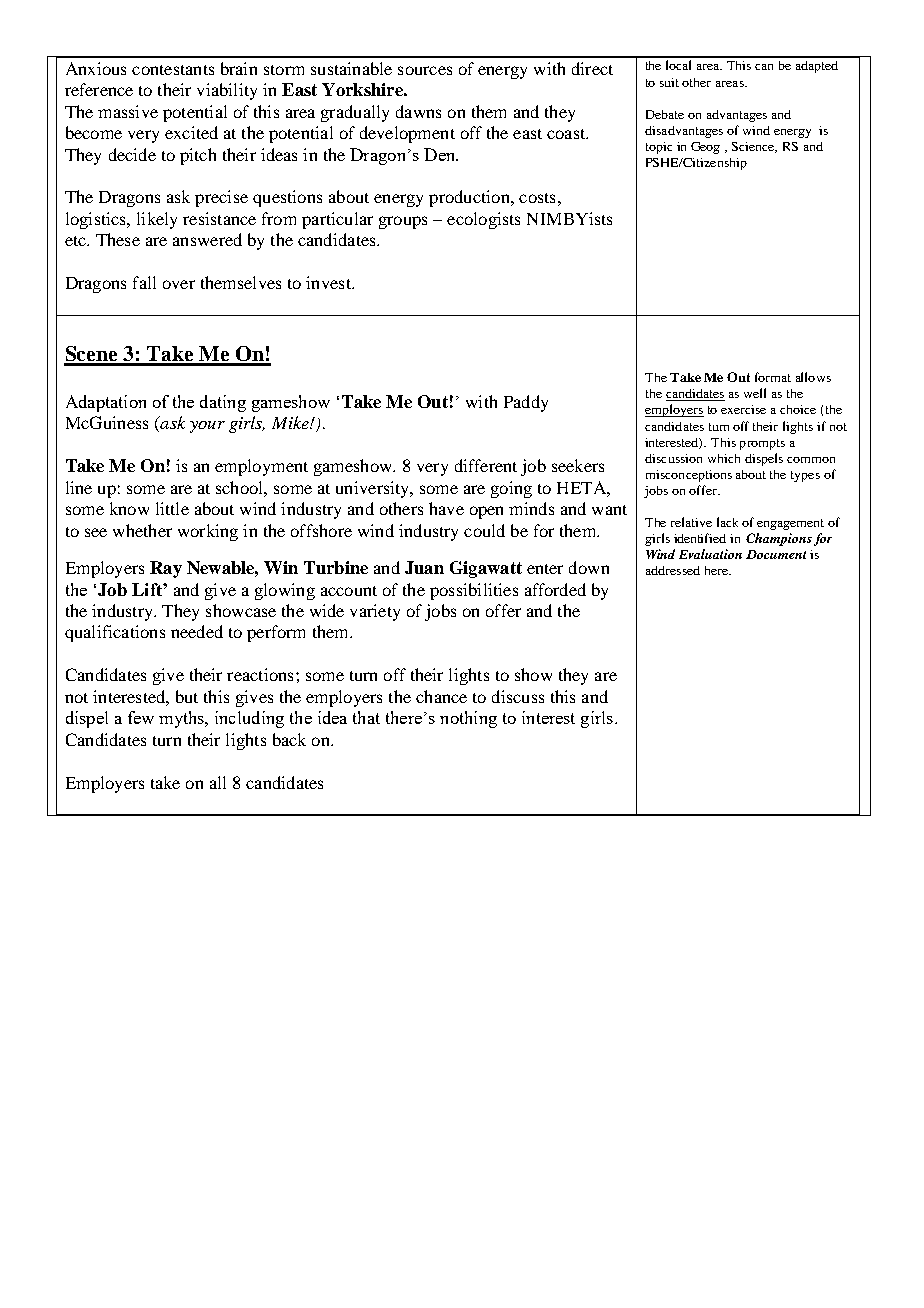 The width and height of the page is (924, 1308). Describe the element at coordinates (743, 409) in the page. I see `exercise` at that location.
